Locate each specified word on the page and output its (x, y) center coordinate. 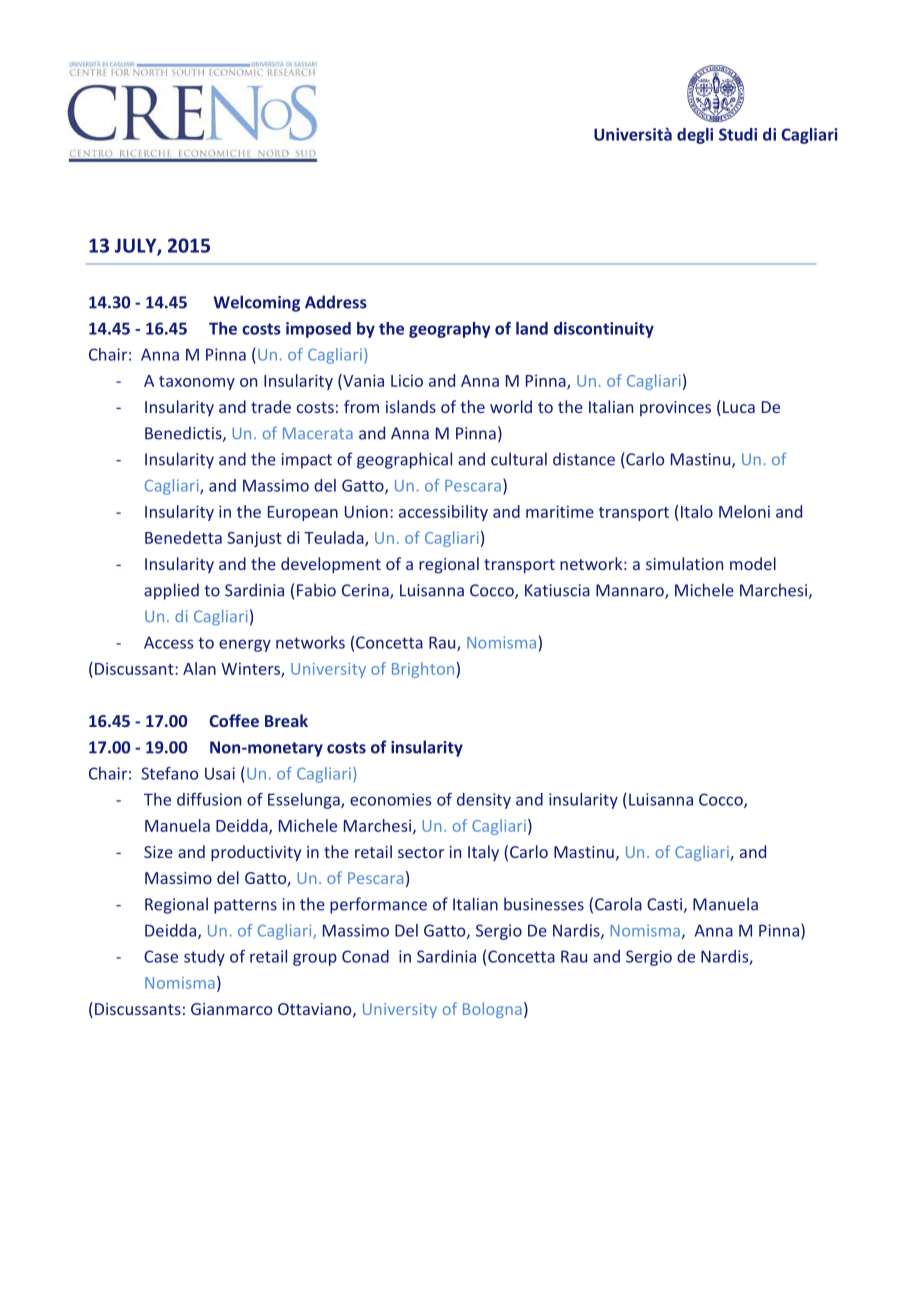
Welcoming (257, 303)
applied (171, 591)
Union (366, 511)
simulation (684, 563)
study (204, 958)
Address (336, 302)
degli (695, 136)
